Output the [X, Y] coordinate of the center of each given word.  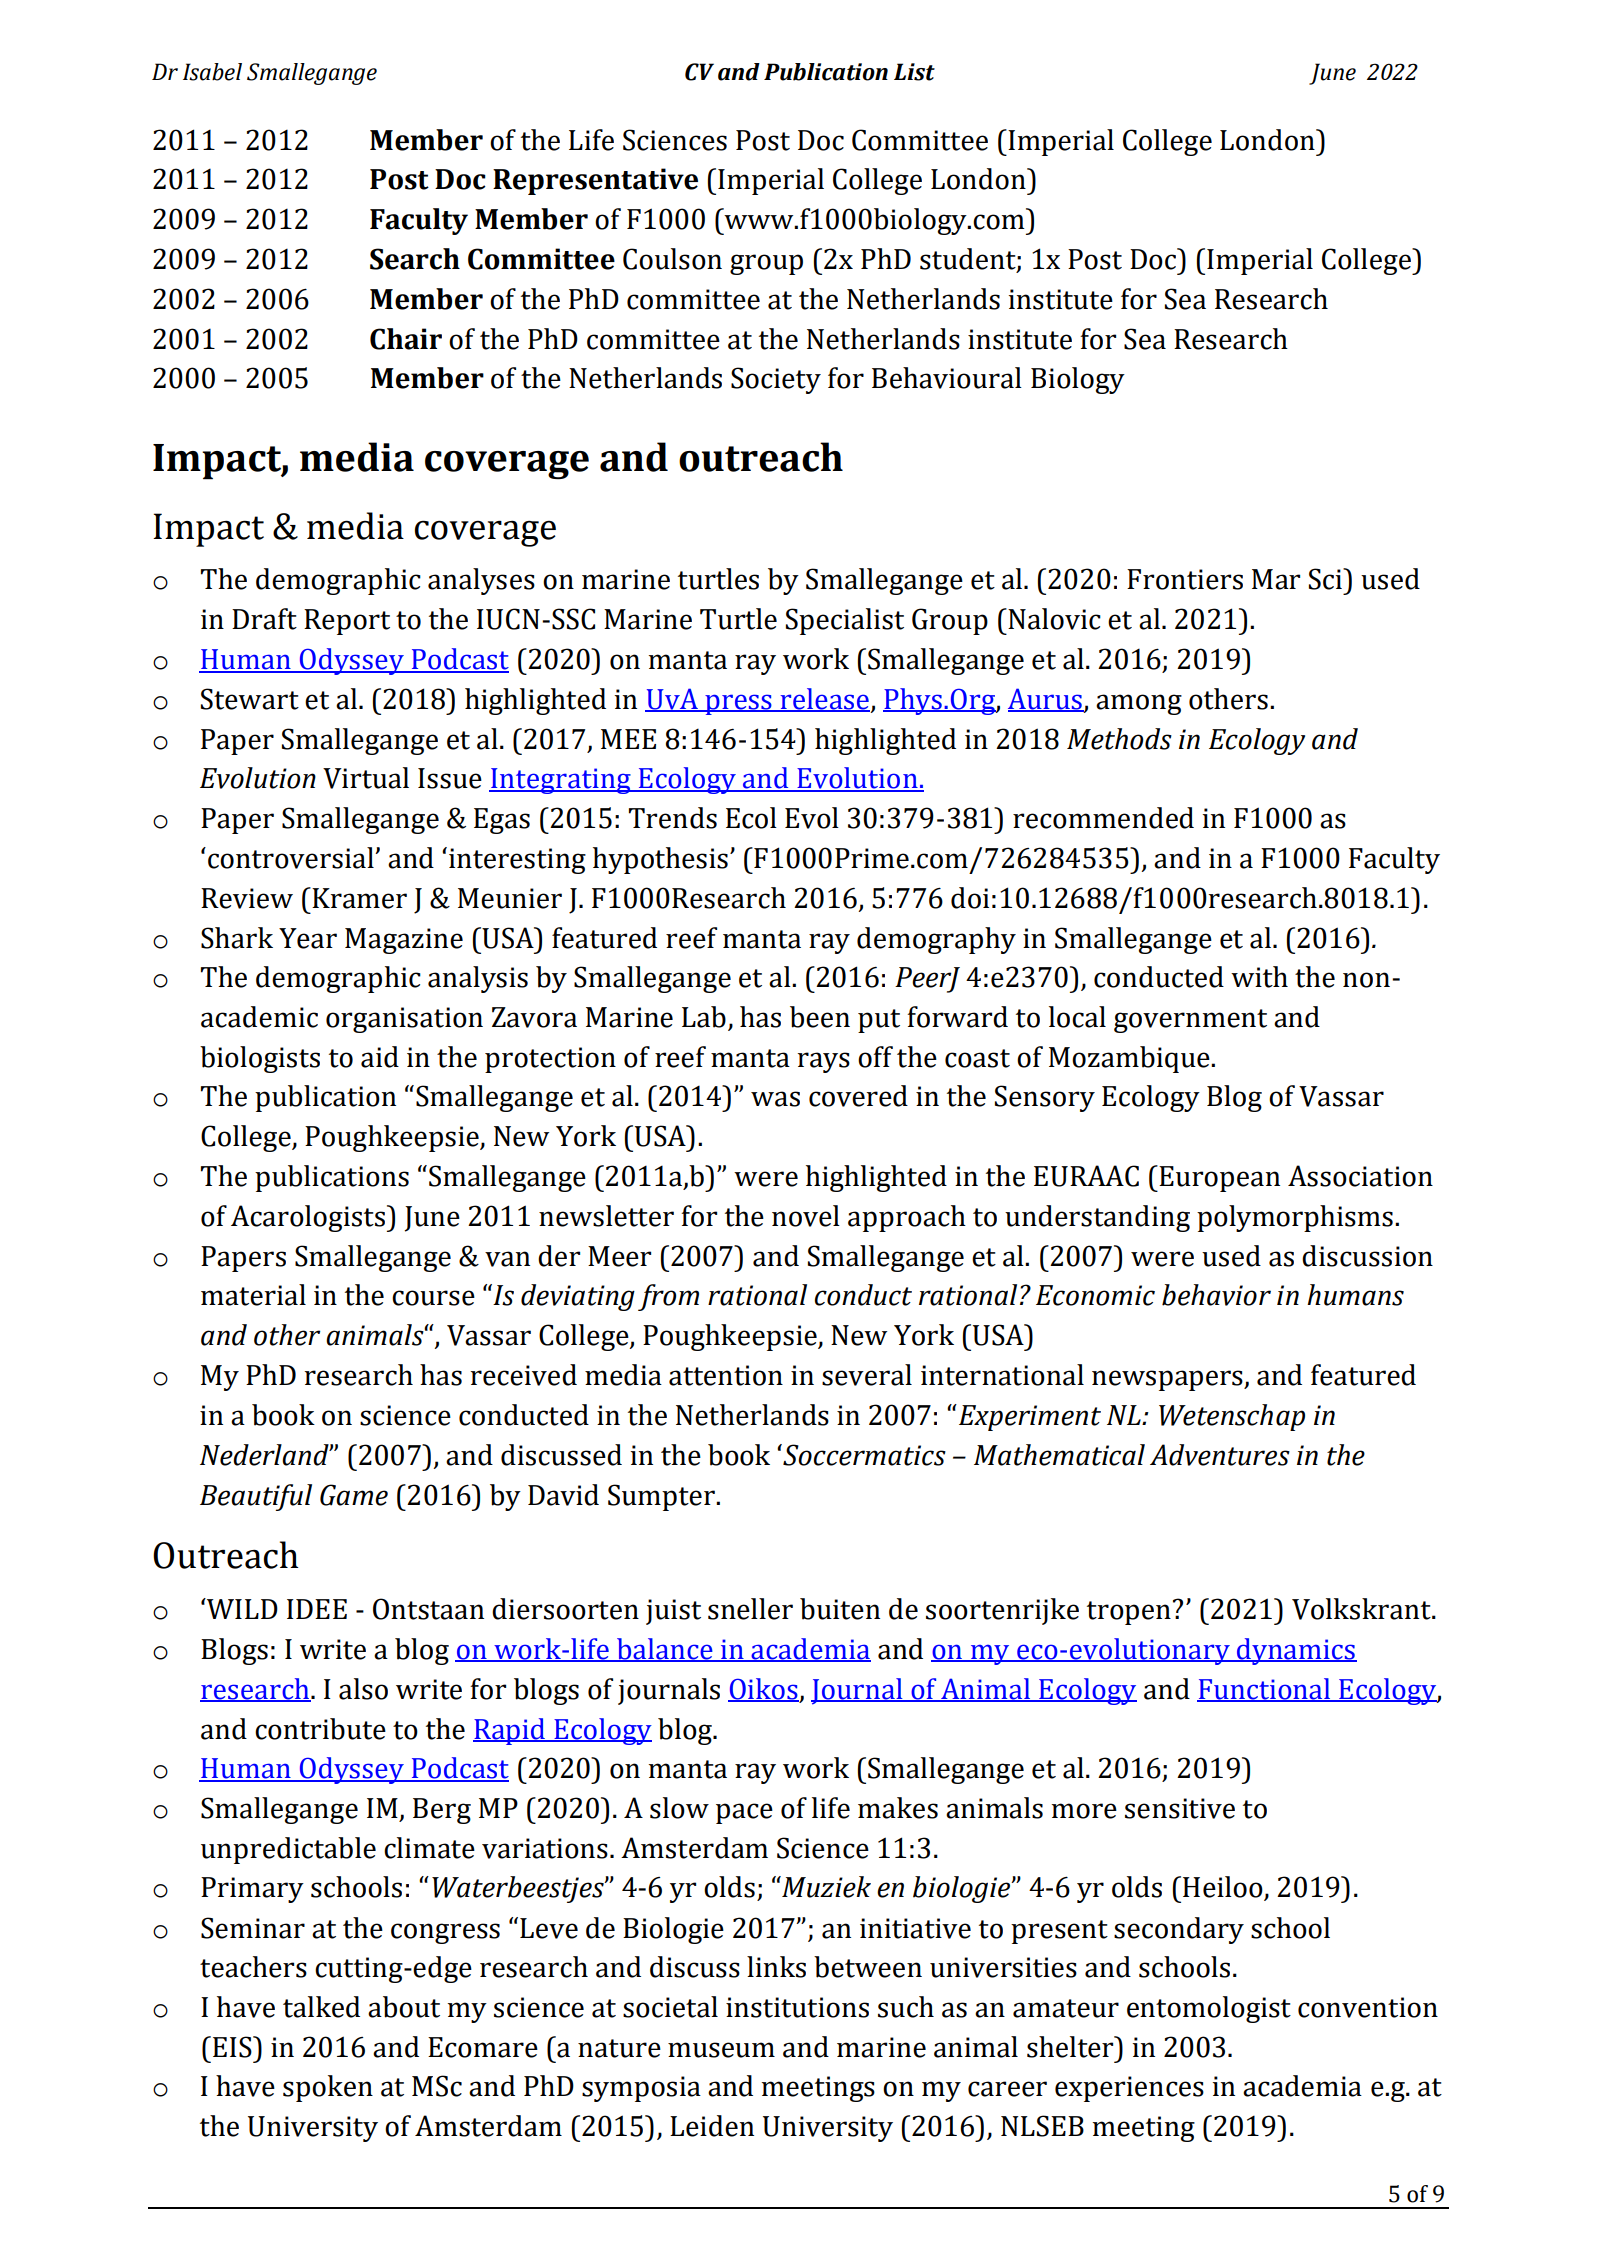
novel [806, 1216]
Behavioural [947, 378]
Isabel [212, 72]
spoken [328, 2088]
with [1259, 977]
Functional [1264, 1690]
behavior [1216, 1295]
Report [347, 622]
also [363, 1689]
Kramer [358, 898]
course [433, 1298]
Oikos [763, 1690]
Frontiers [1185, 579]
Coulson [672, 259]
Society [776, 380]
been [820, 1017]
